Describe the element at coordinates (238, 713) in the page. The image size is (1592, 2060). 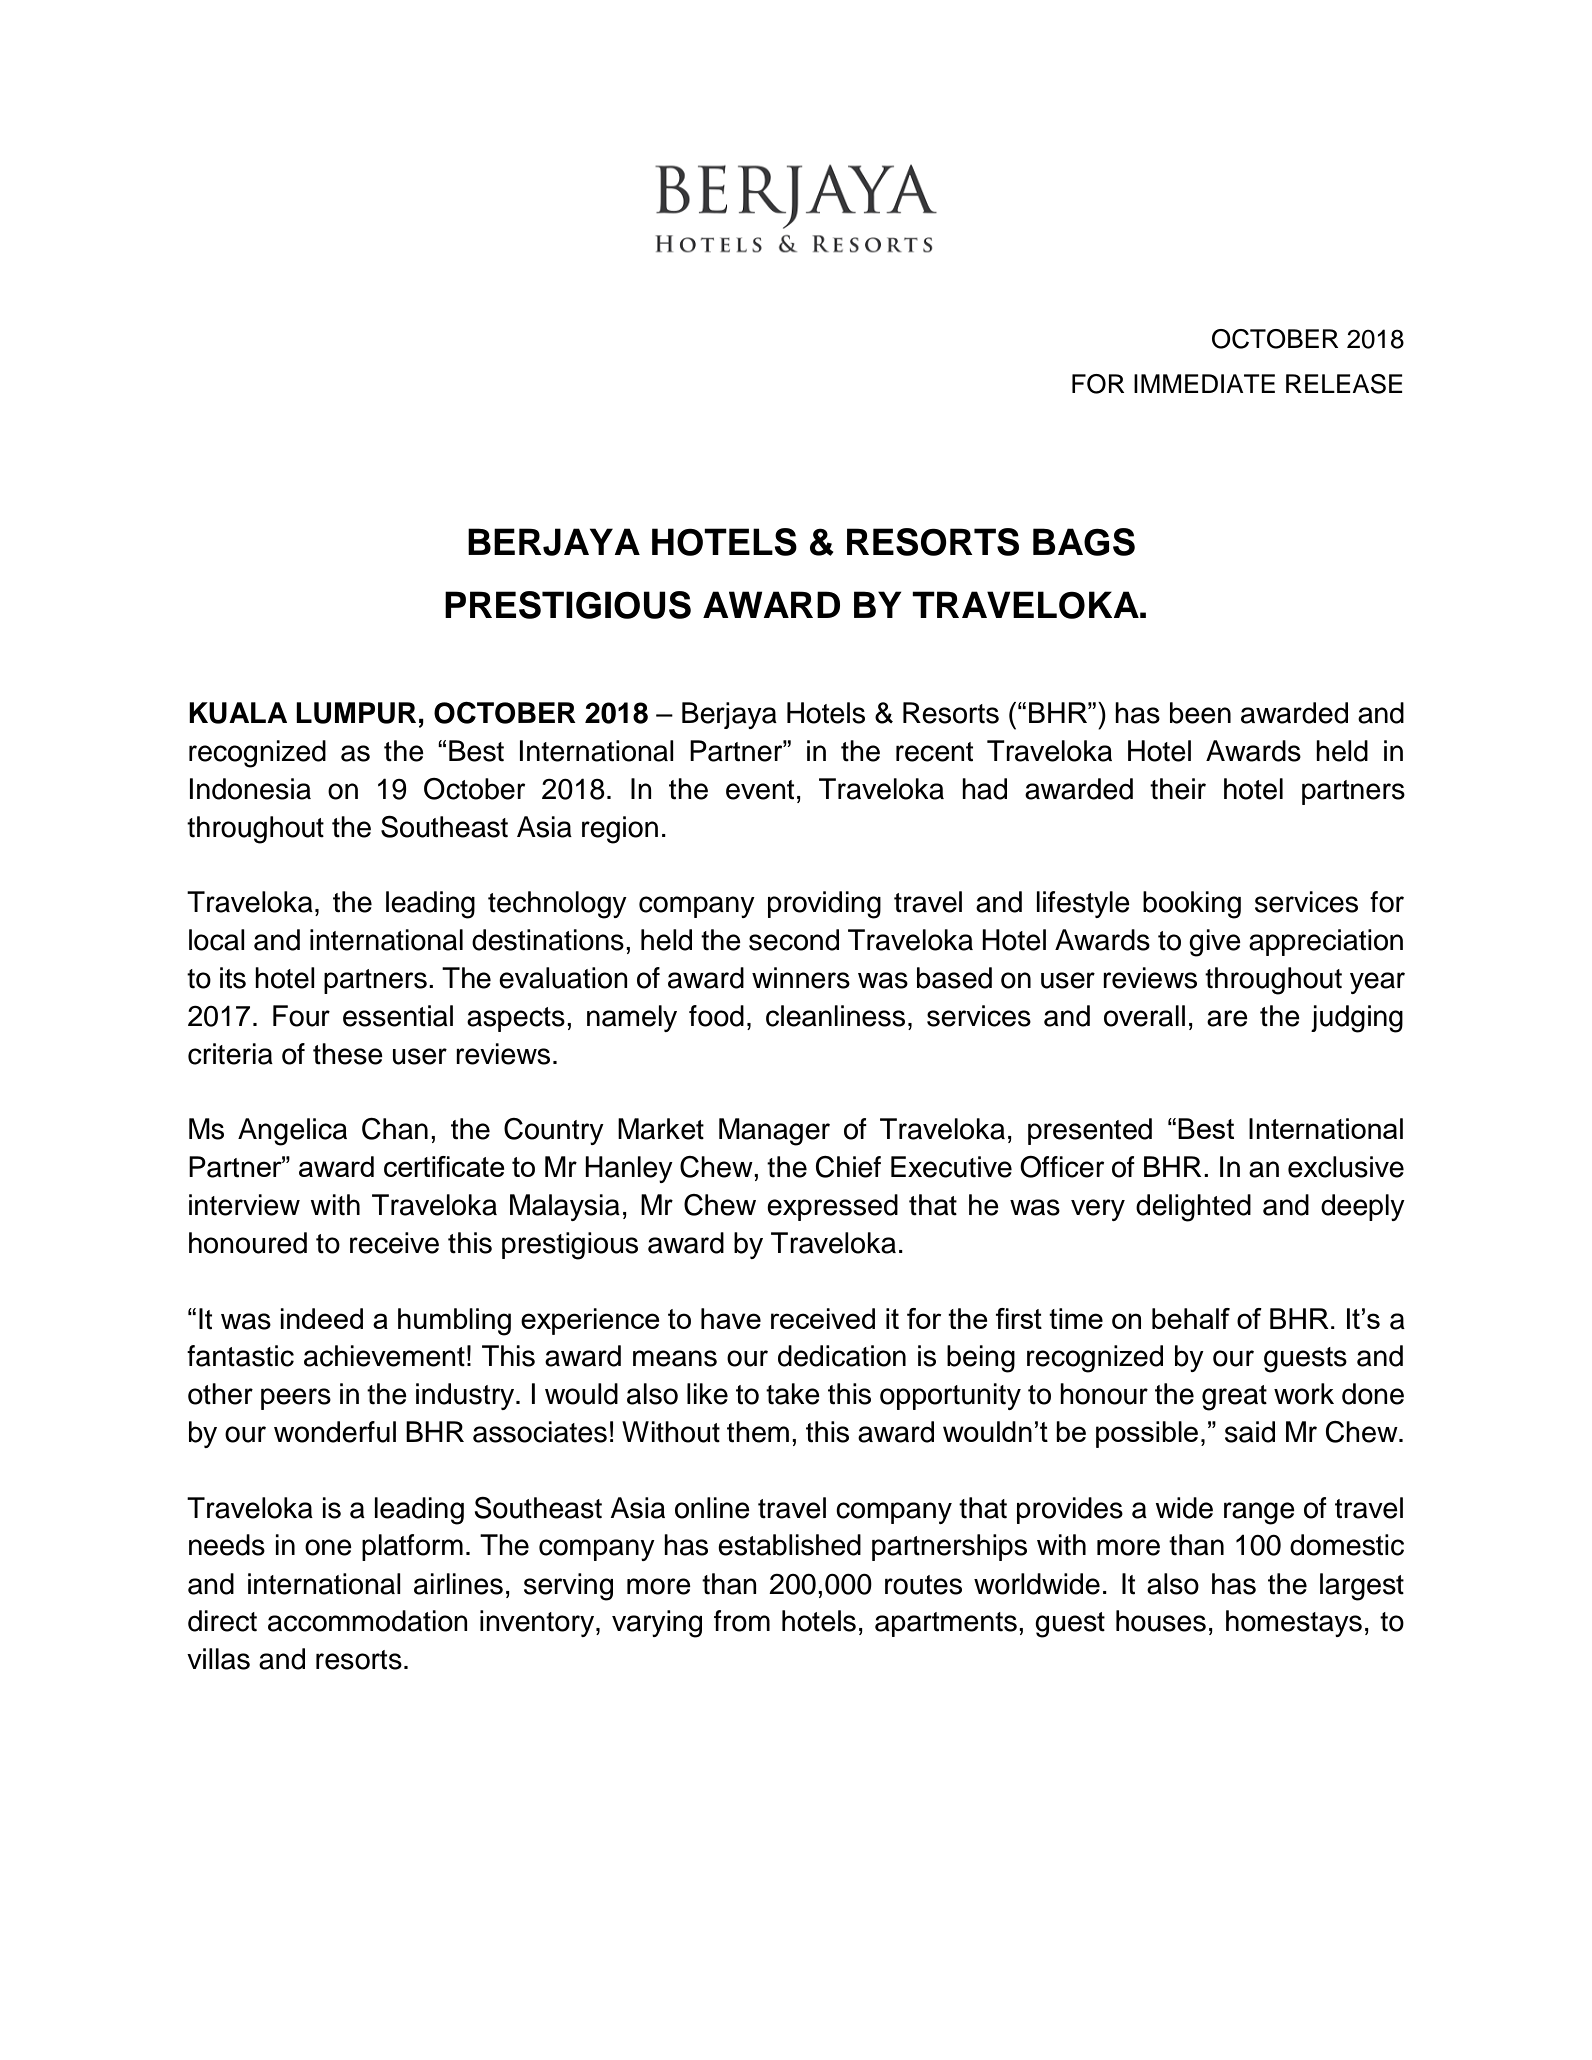
I see `KUALA` at that location.
